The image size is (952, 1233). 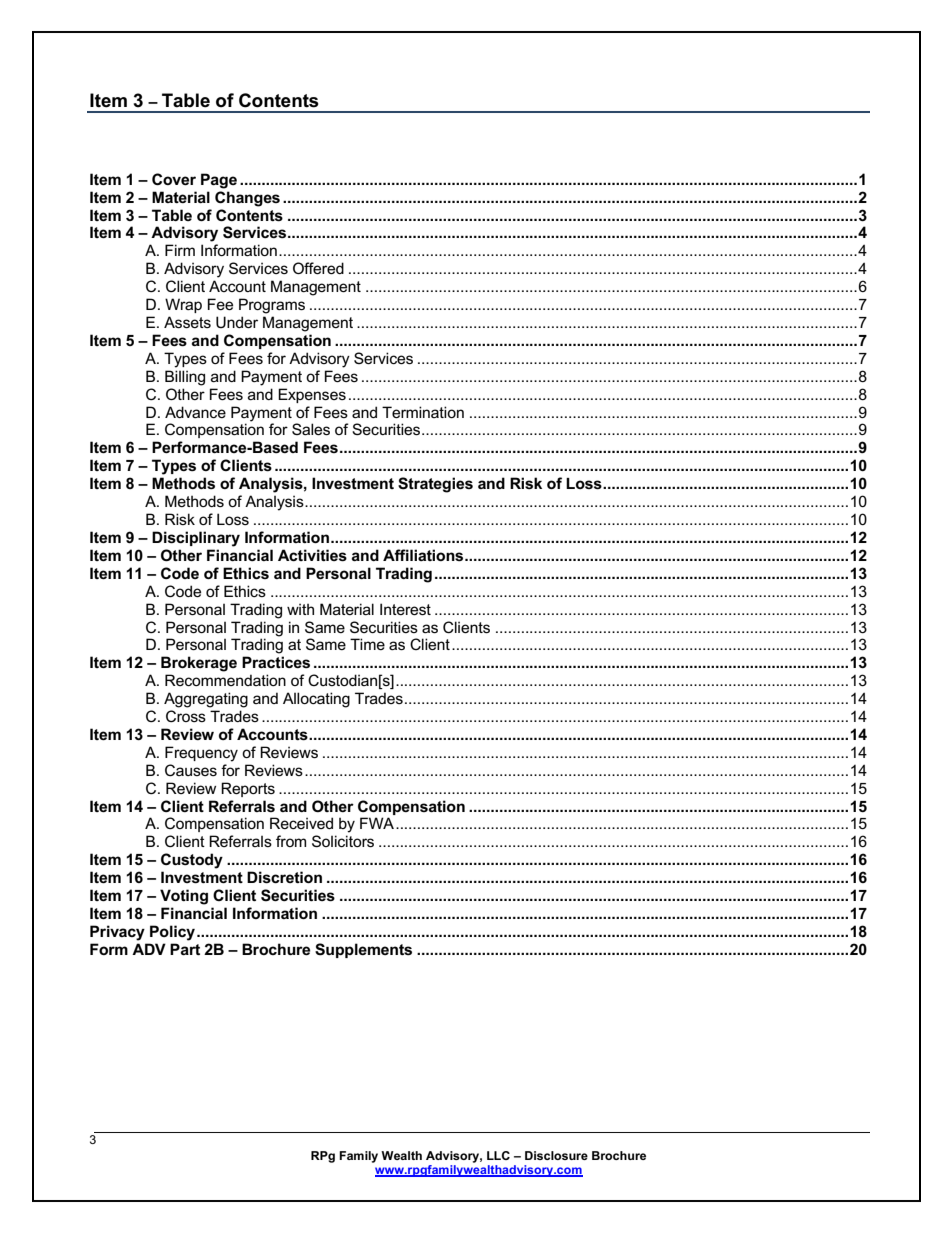 I want to click on Advance, so click(x=195, y=412).
